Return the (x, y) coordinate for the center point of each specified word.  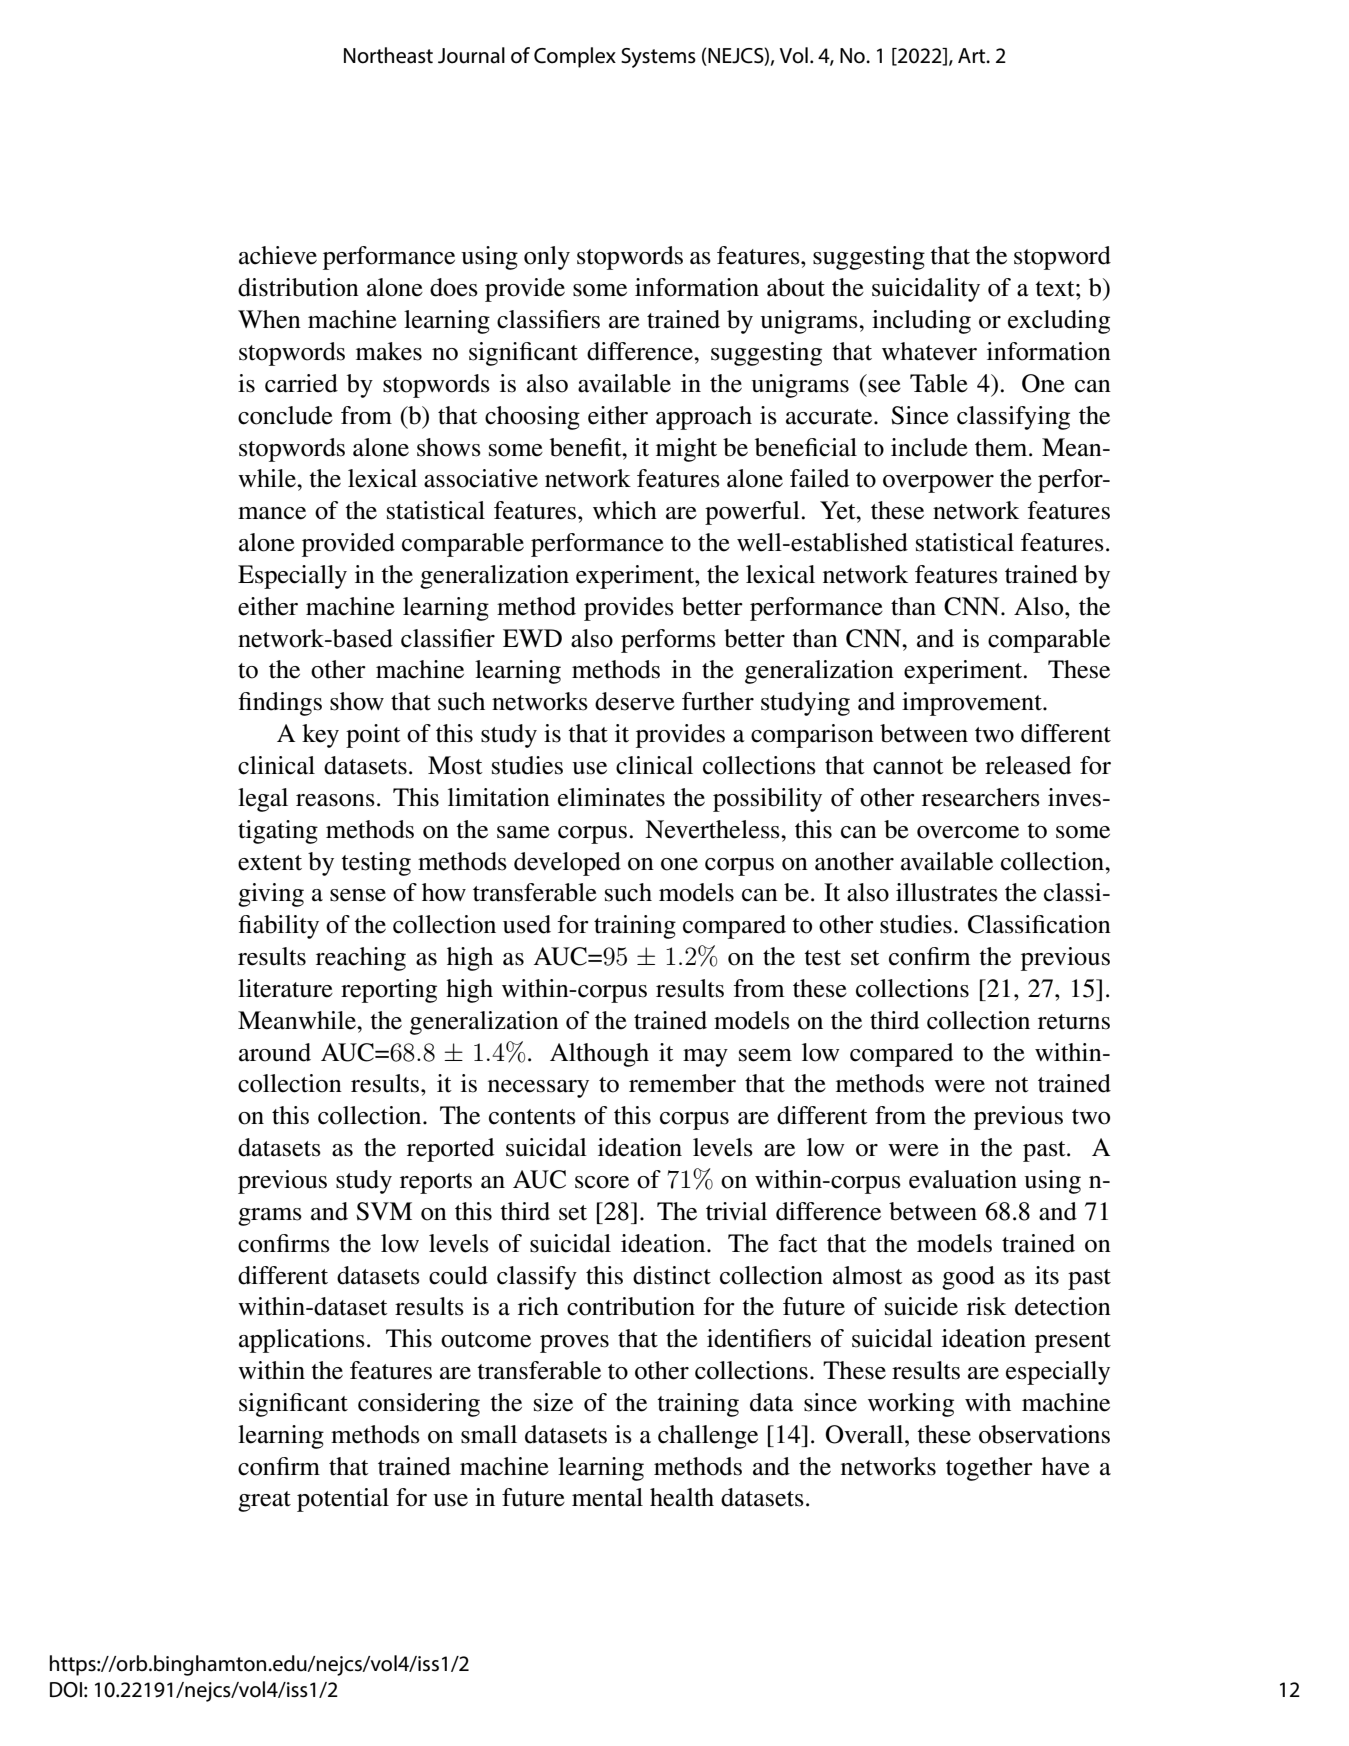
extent (270, 863)
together (989, 1469)
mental (607, 1497)
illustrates (947, 892)
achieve (278, 255)
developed (567, 864)
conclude (285, 415)
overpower (938, 484)
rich (538, 1306)
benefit (587, 447)
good (968, 1278)
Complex (575, 57)
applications (302, 1341)
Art (973, 56)
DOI (66, 1690)
